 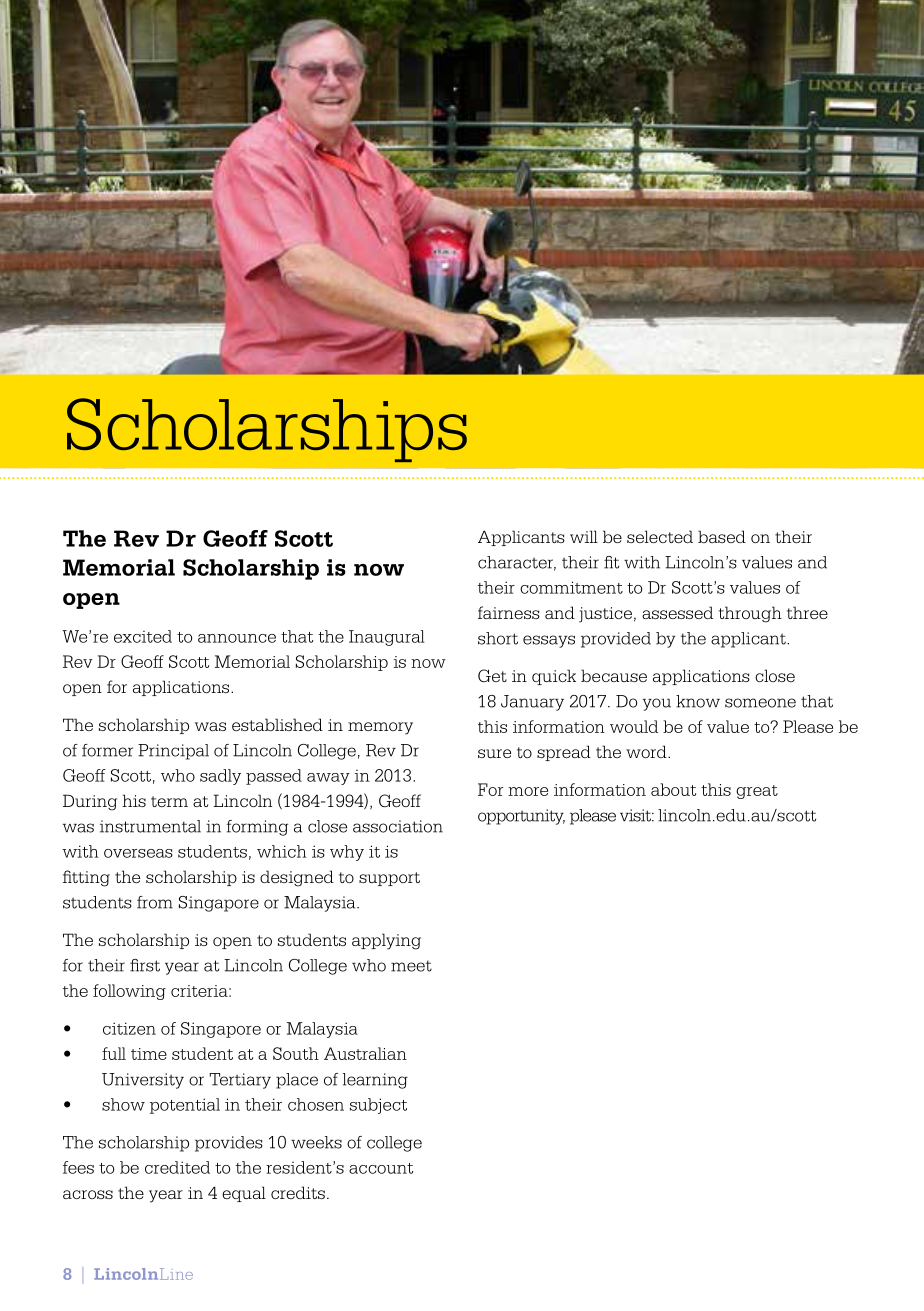 I want to click on excited, so click(x=143, y=636).
